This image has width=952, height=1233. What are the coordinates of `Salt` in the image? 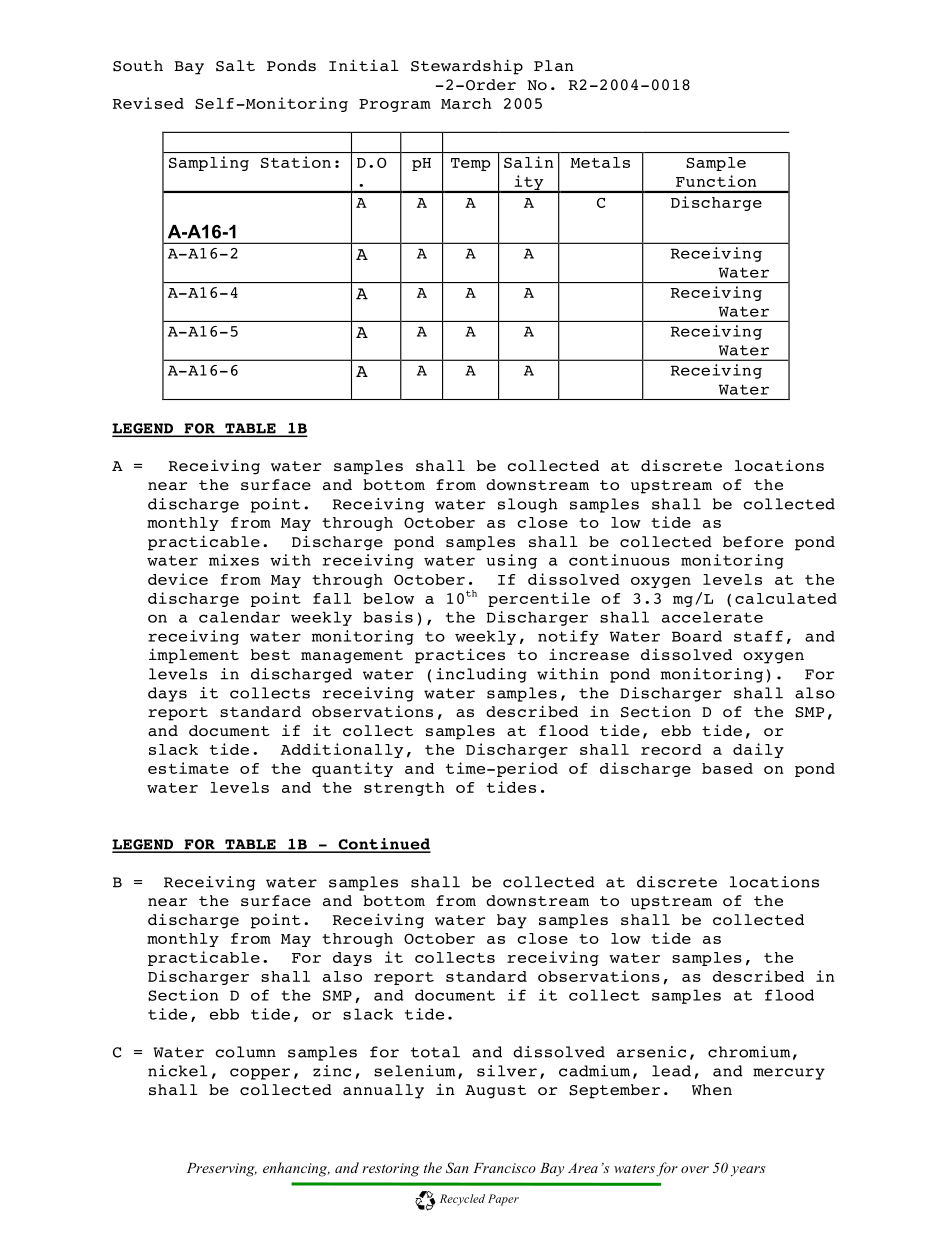 It's located at (235, 66).
